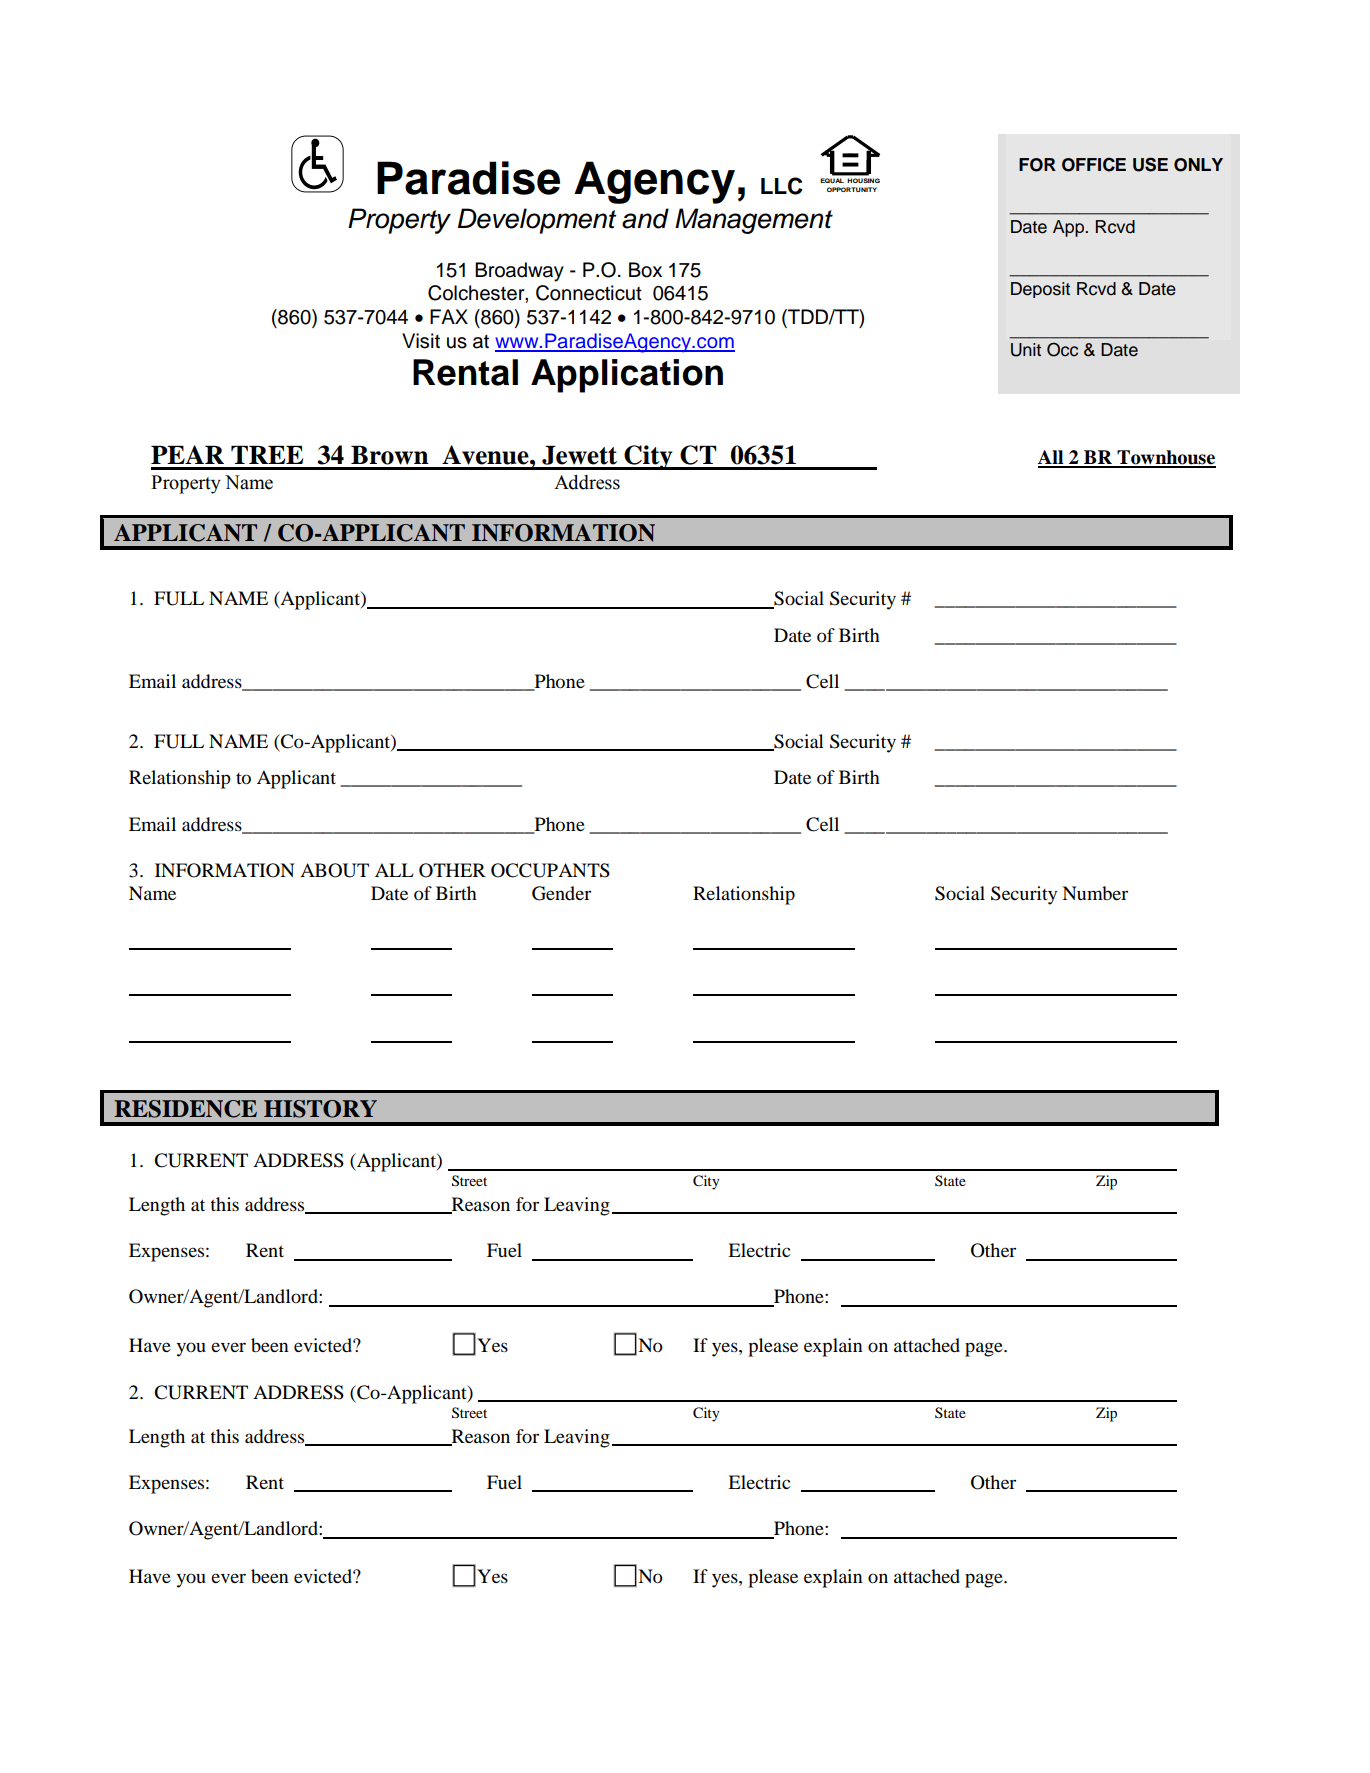 This screenshot has width=1370, height=1773. What do you see at coordinates (320, 1109) in the screenshot?
I see `HISTORY` at bounding box center [320, 1109].
